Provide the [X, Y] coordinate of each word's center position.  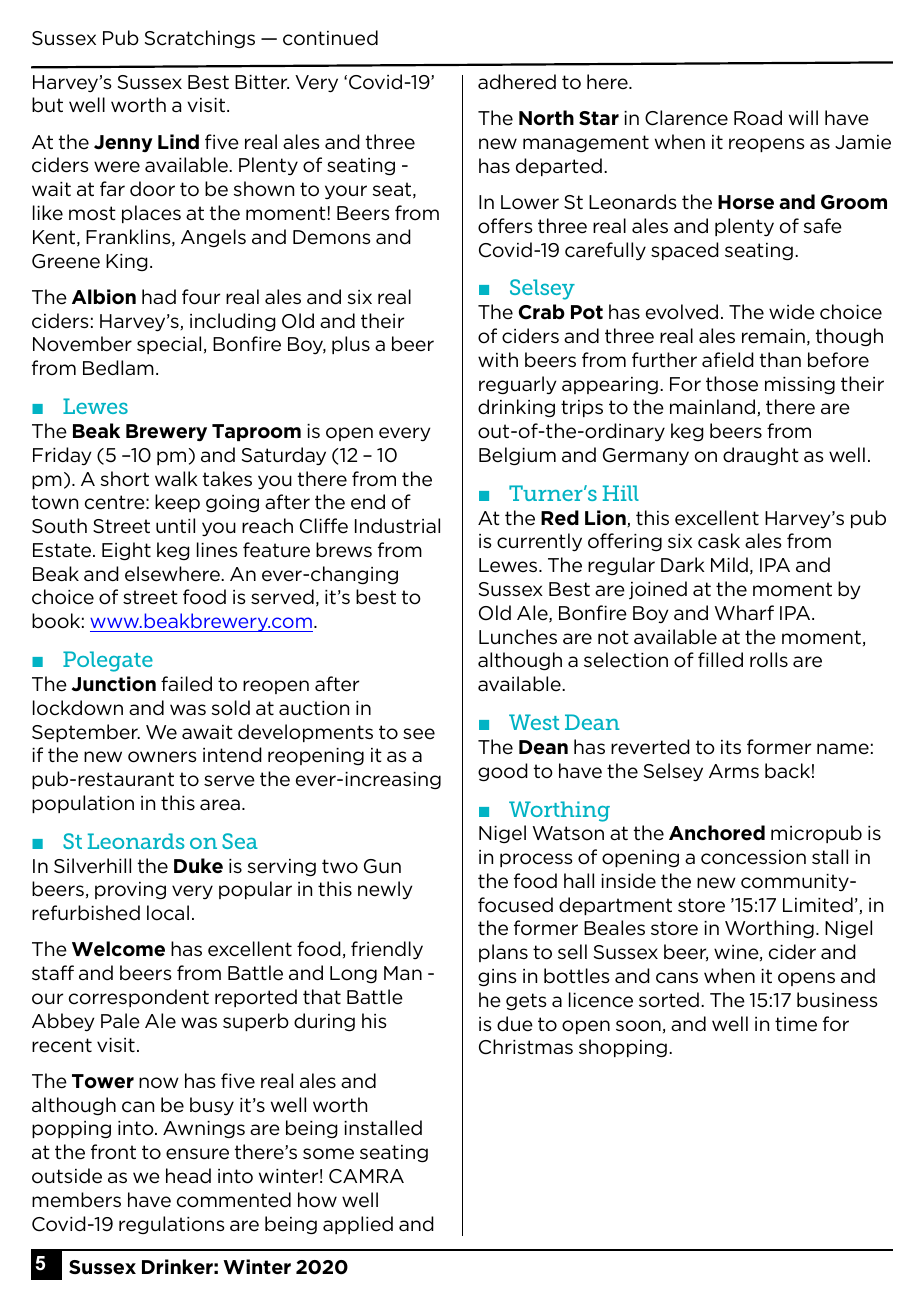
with [498, 359]
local [168, 913]
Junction [114, 684]
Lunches [518, 637]
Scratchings [200, 39]
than [780, 359]
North [546, 118]
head [188, 1176]
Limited [818, 905]
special [169, 345]
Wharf [744, 612]
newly [385, 890]
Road [758, 118]
